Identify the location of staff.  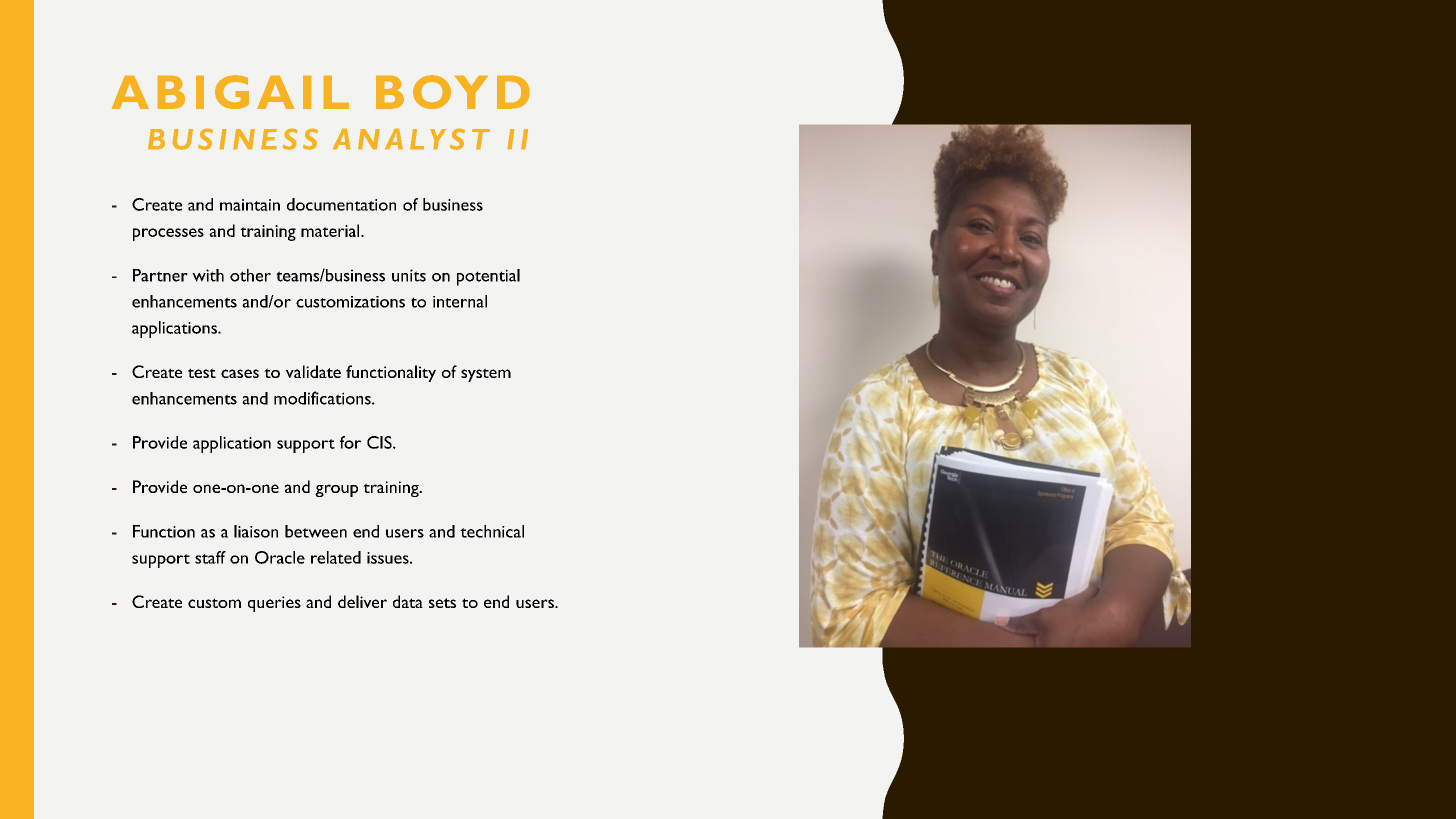
(210, 557).
